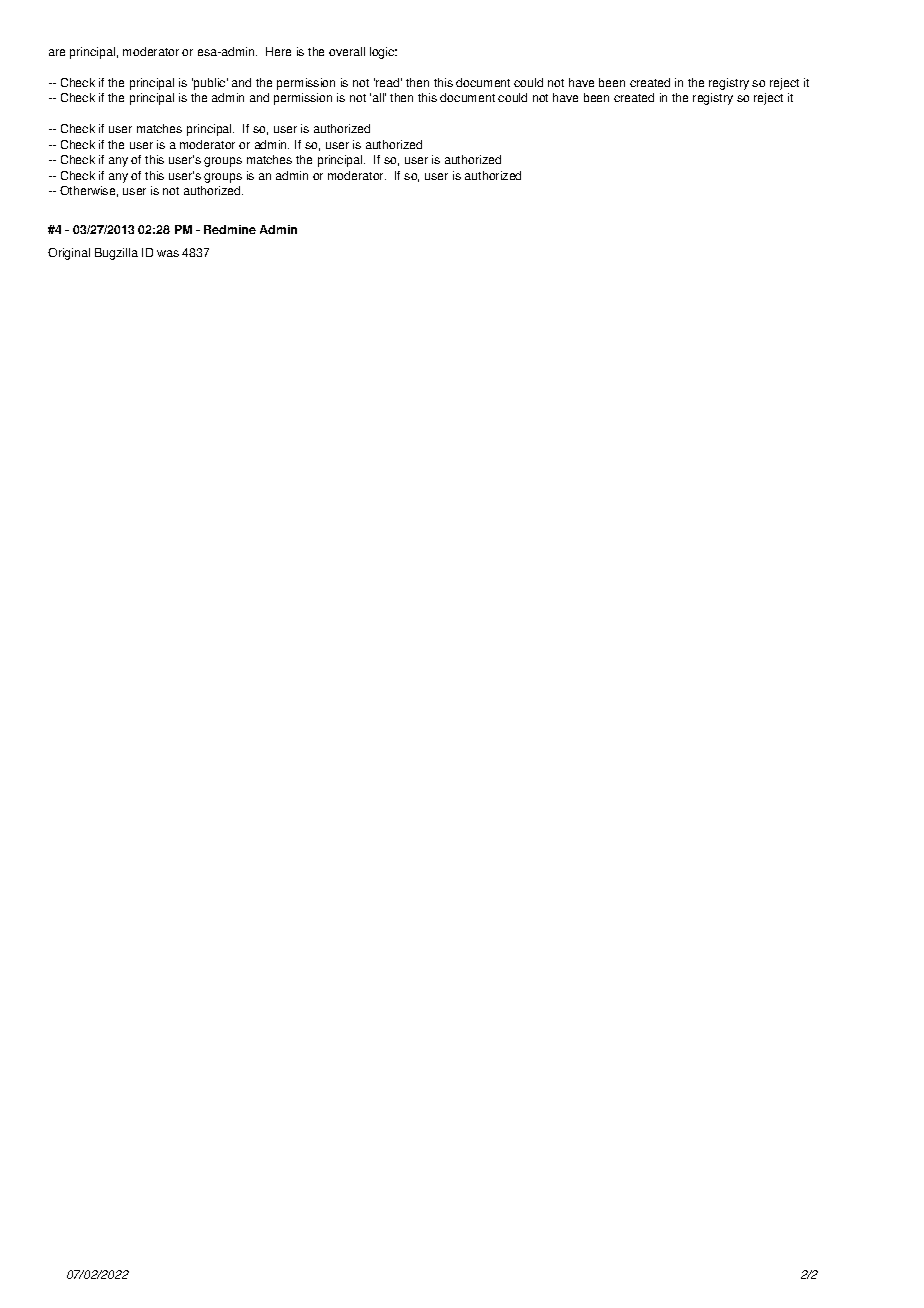  What do you see at coordinates (230, 229) in the screenshot?
I see `Redmine` at bounding box center [230, 229].
